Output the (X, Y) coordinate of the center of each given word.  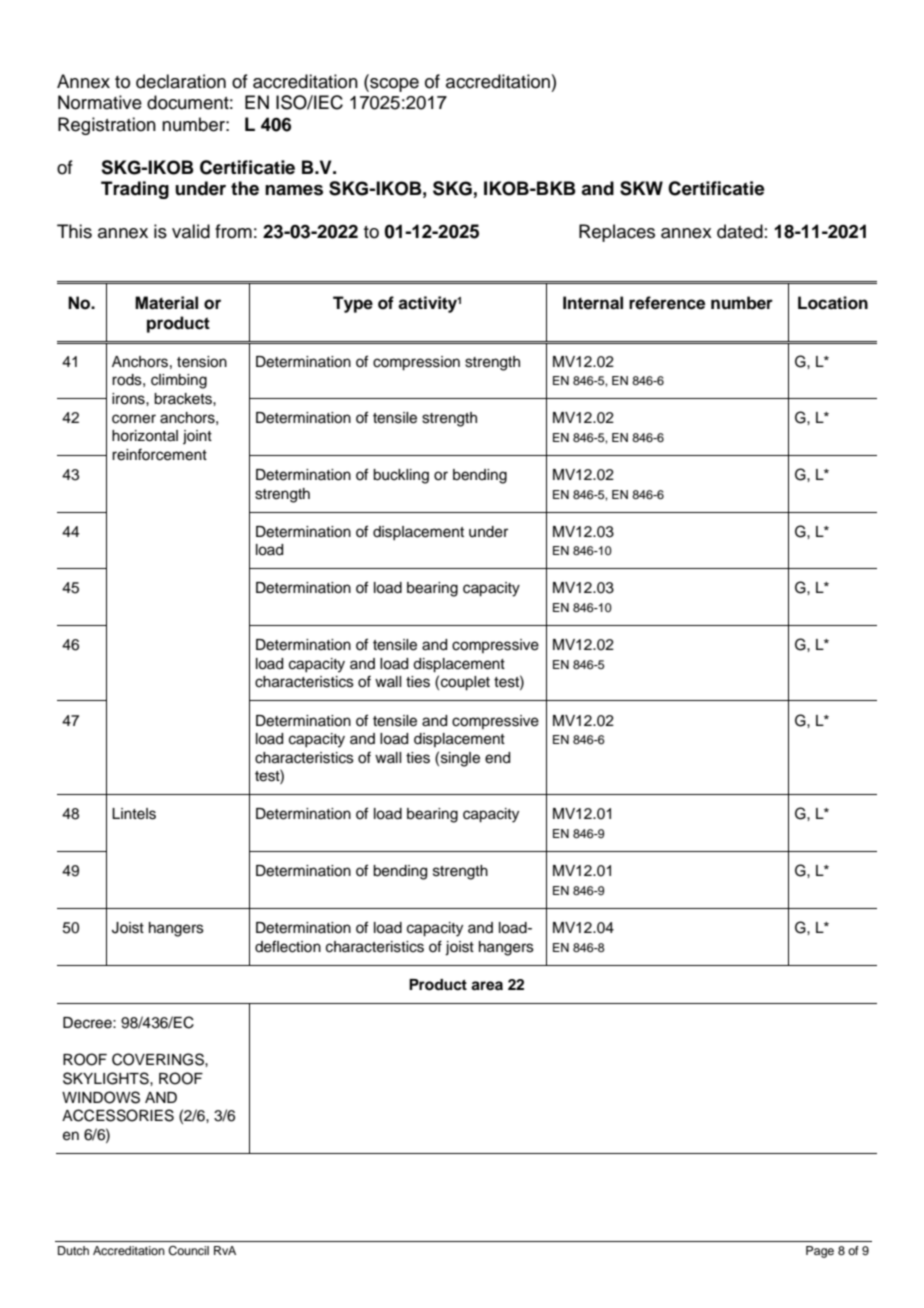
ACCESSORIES (118, 1115)
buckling (401, 476)
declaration (181, 81)
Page (820, 1252)
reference (667, 303)
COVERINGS (159, 1059)
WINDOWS (101, 1097)
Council (188, 1251)
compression (416, 363)
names (294, 190)
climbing (179, 381)
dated (740, 231)
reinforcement (159, 454)
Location (833, 303)
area (487, 986)
